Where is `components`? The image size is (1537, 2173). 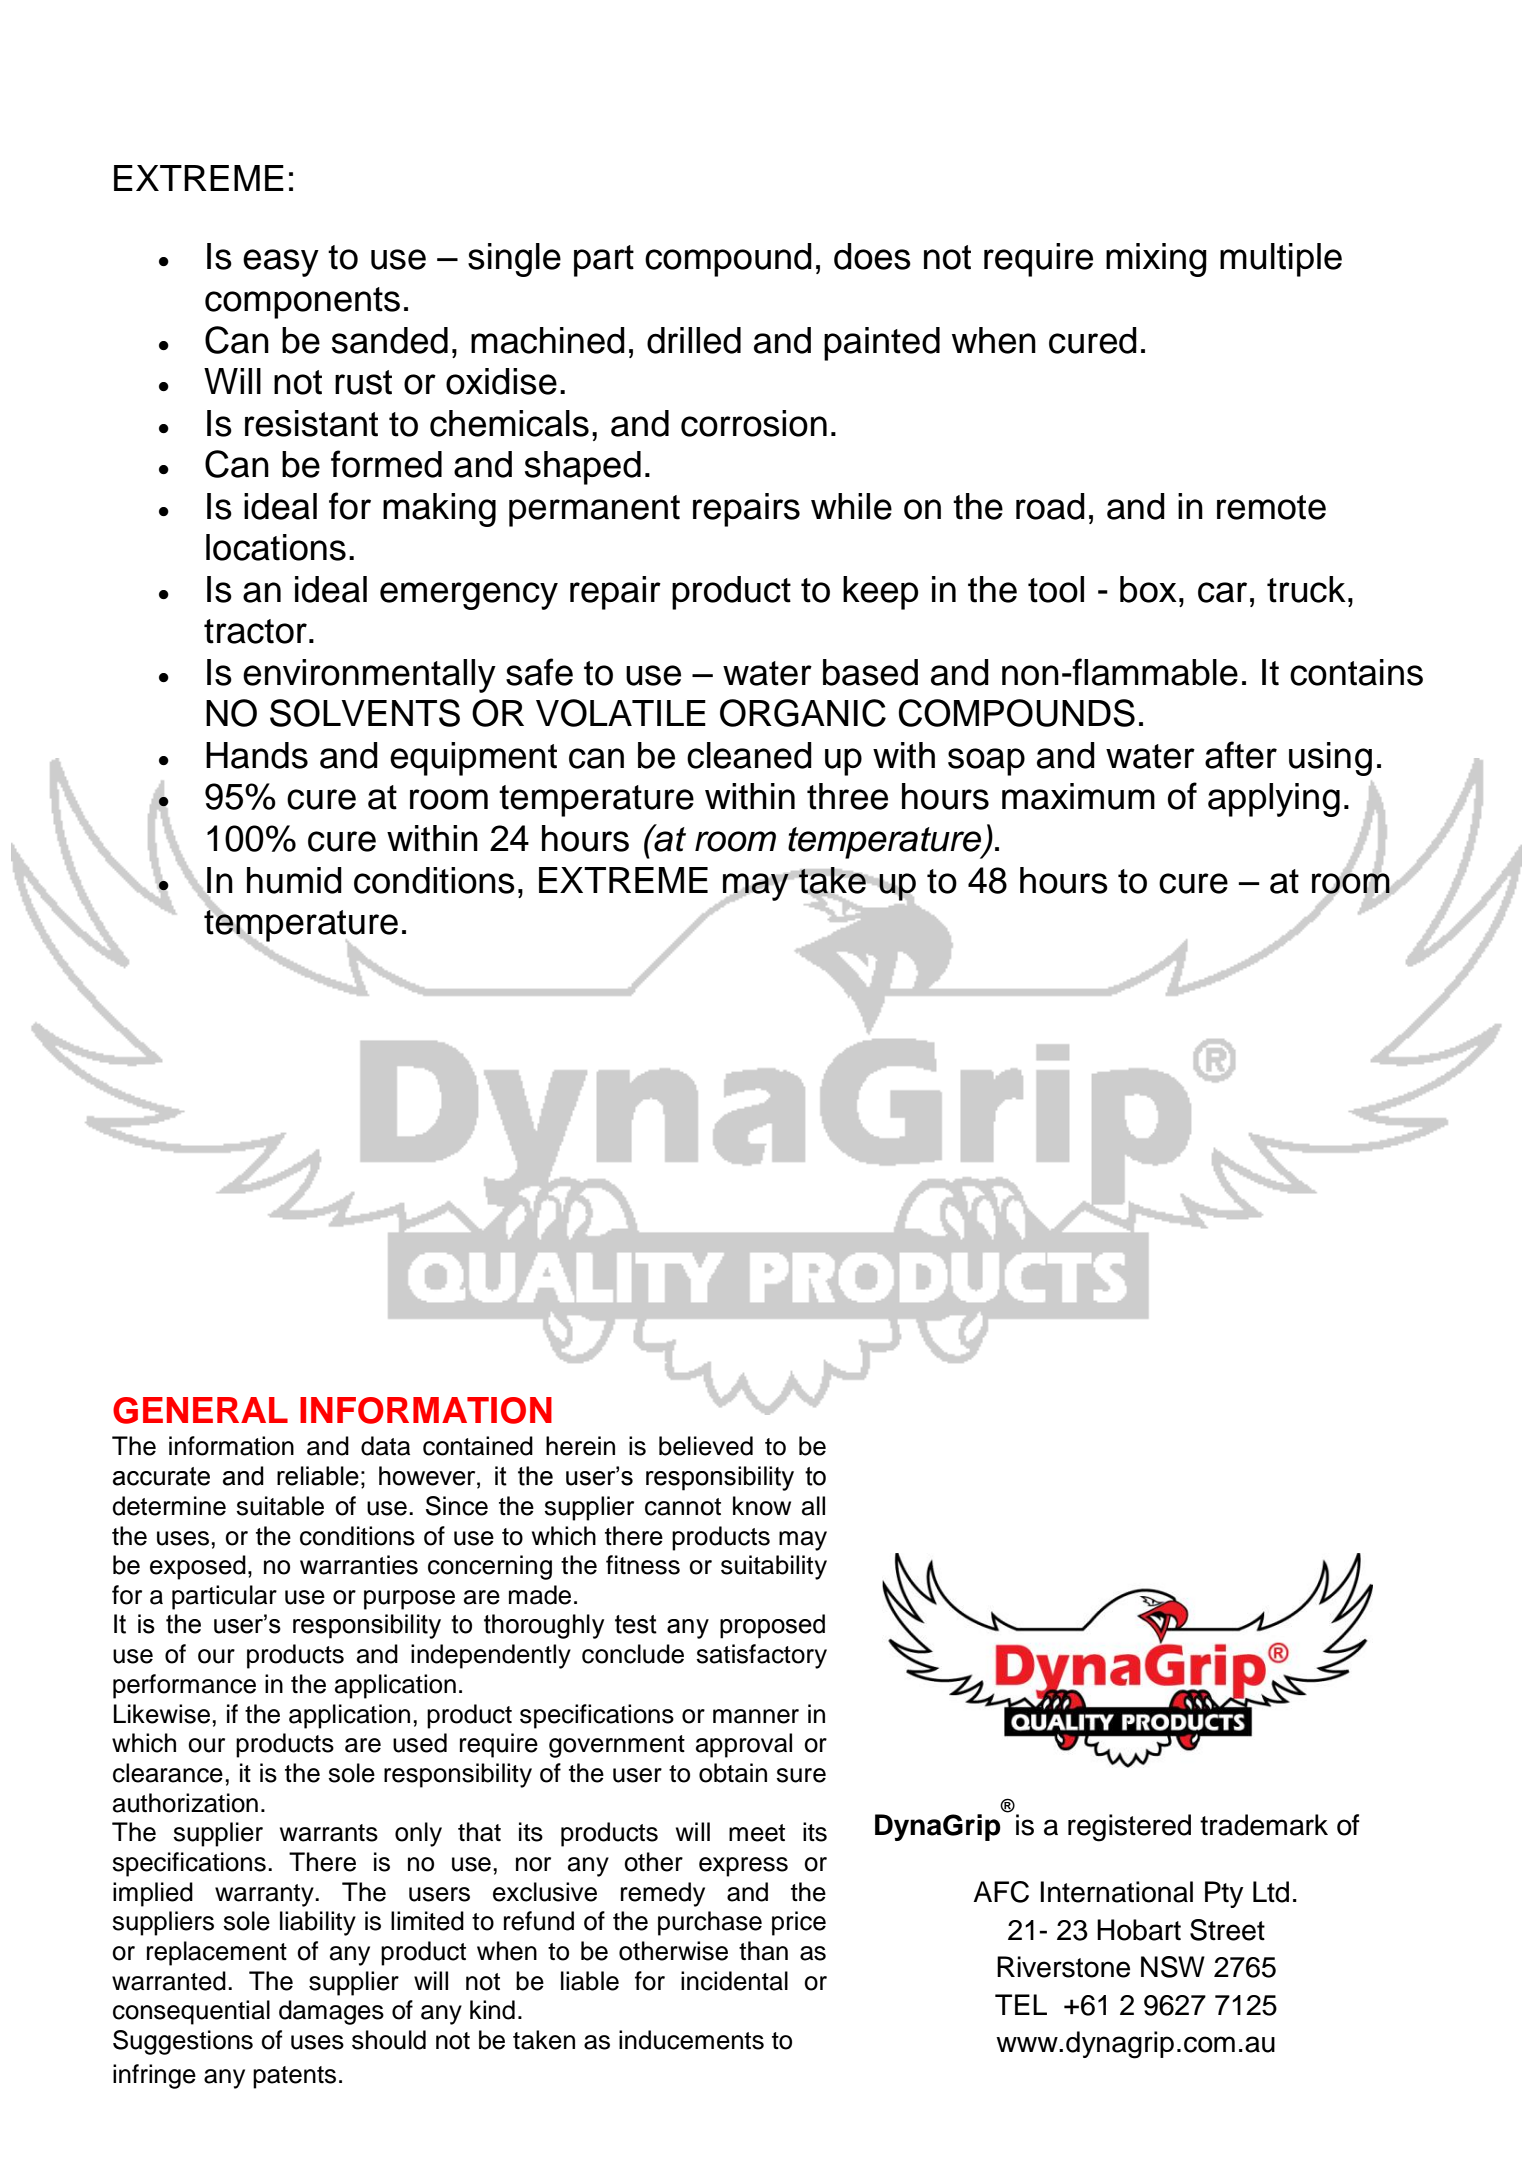 components is located at coordinates (302, 303).
